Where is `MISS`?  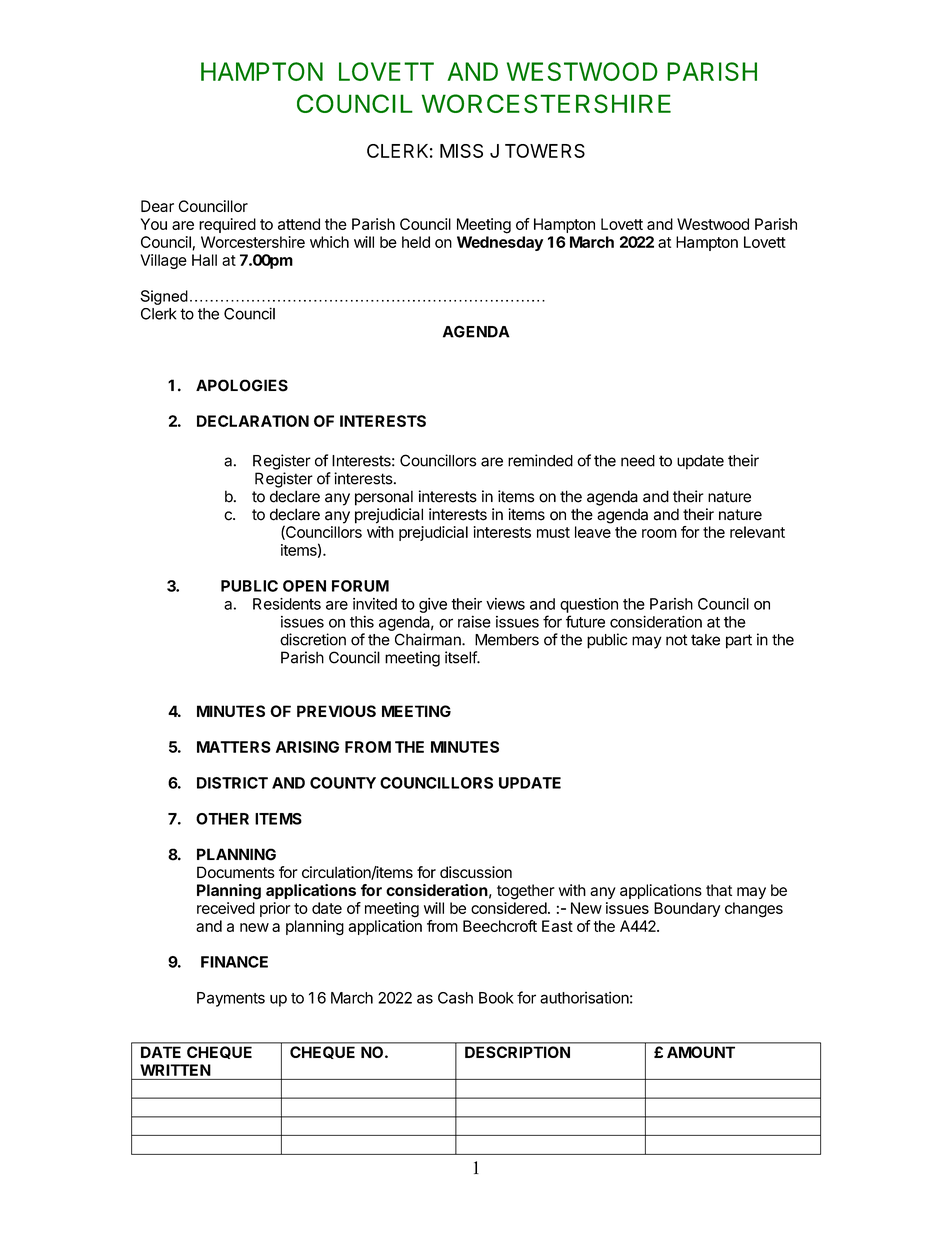 MISS is located at coordinates (461, 151).
